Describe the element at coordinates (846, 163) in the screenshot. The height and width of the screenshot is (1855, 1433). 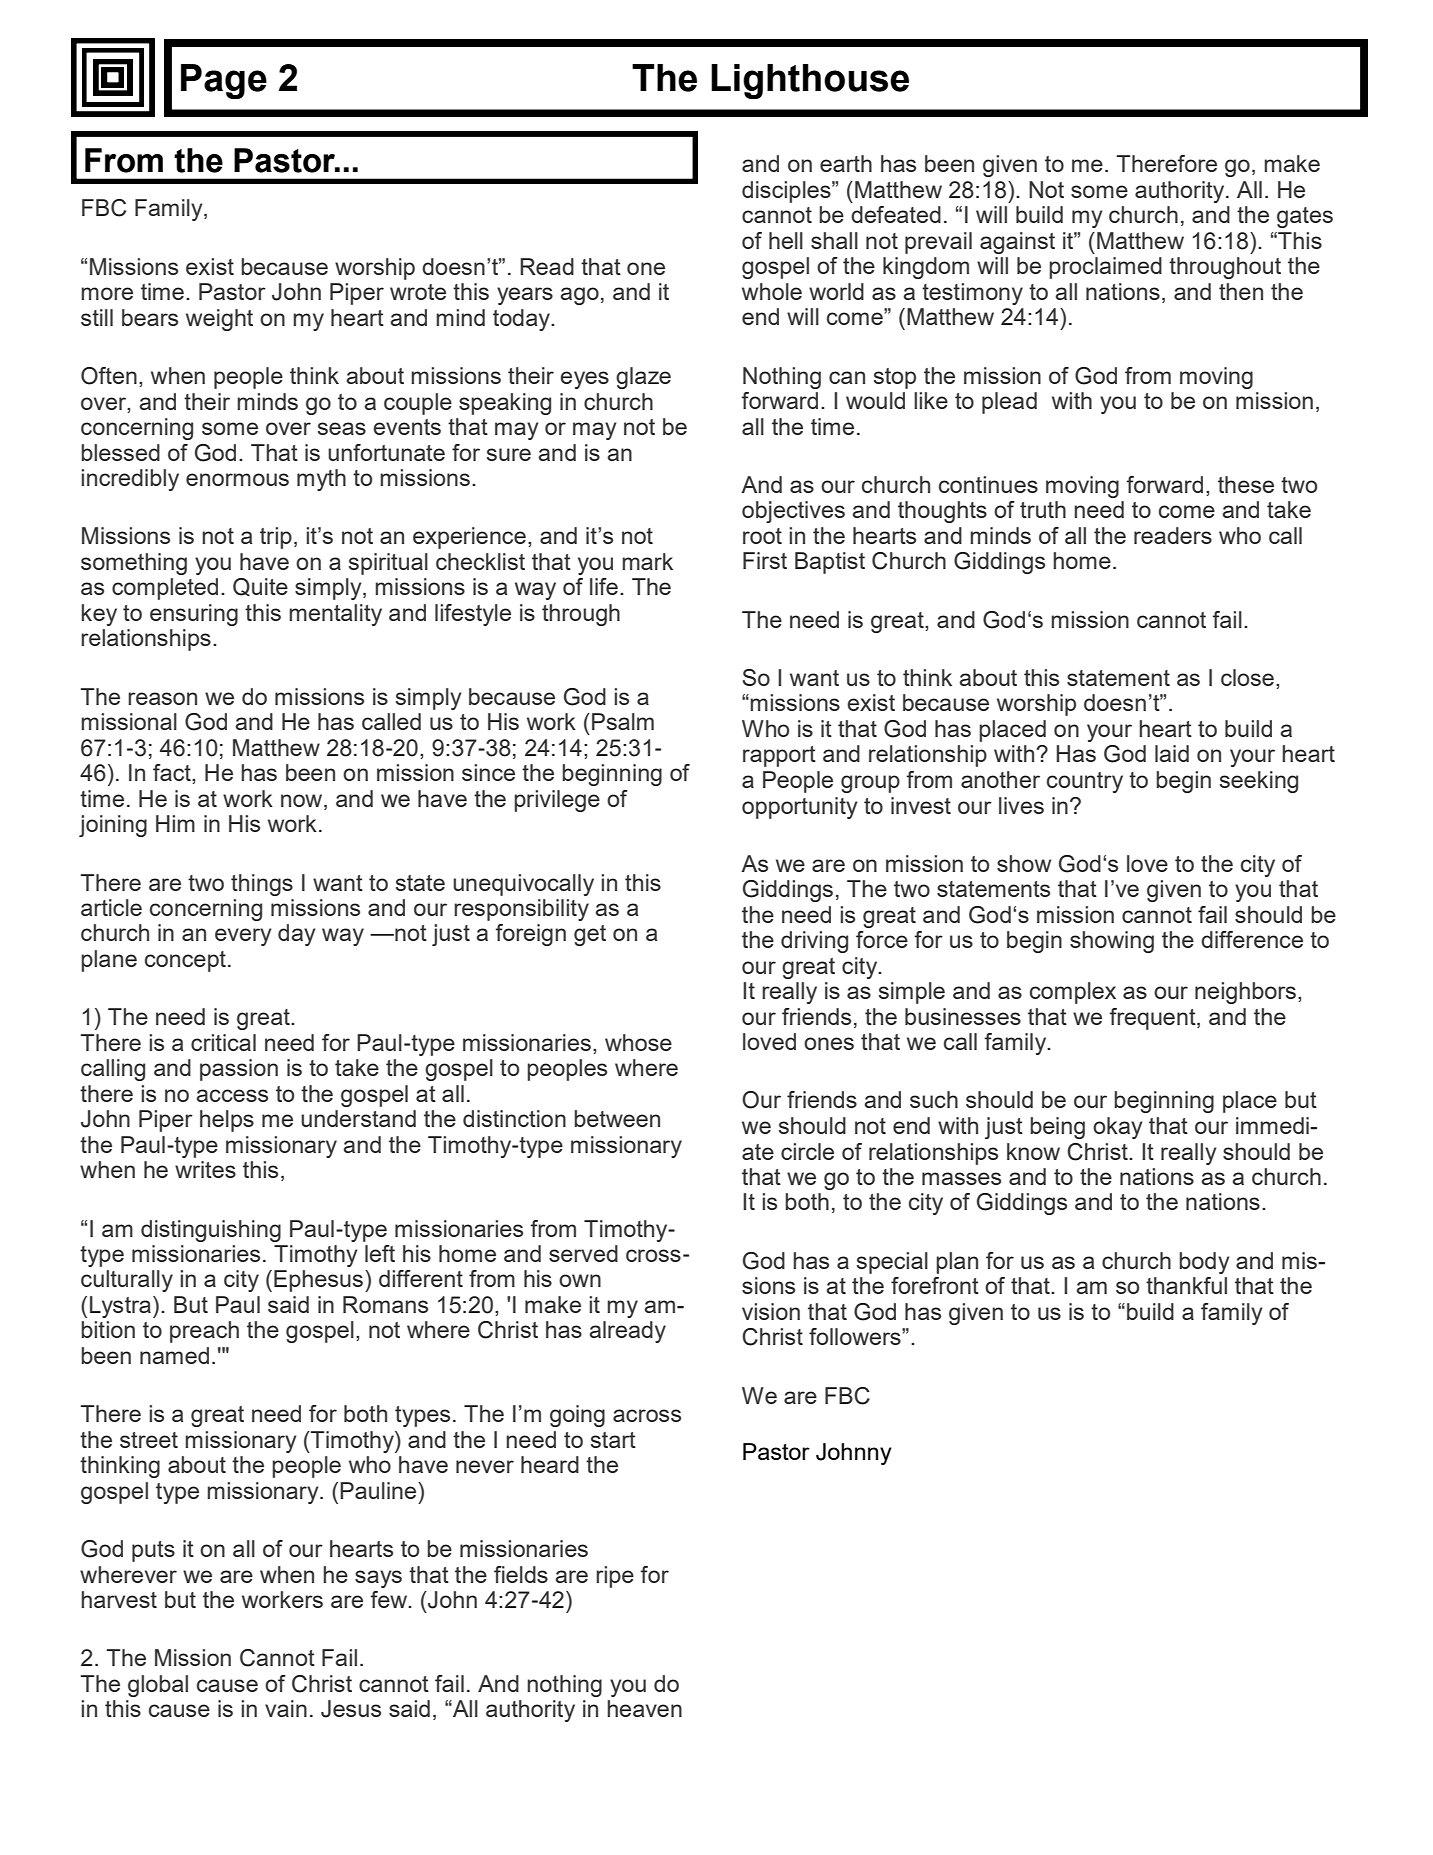
I see `earth` at that location.
